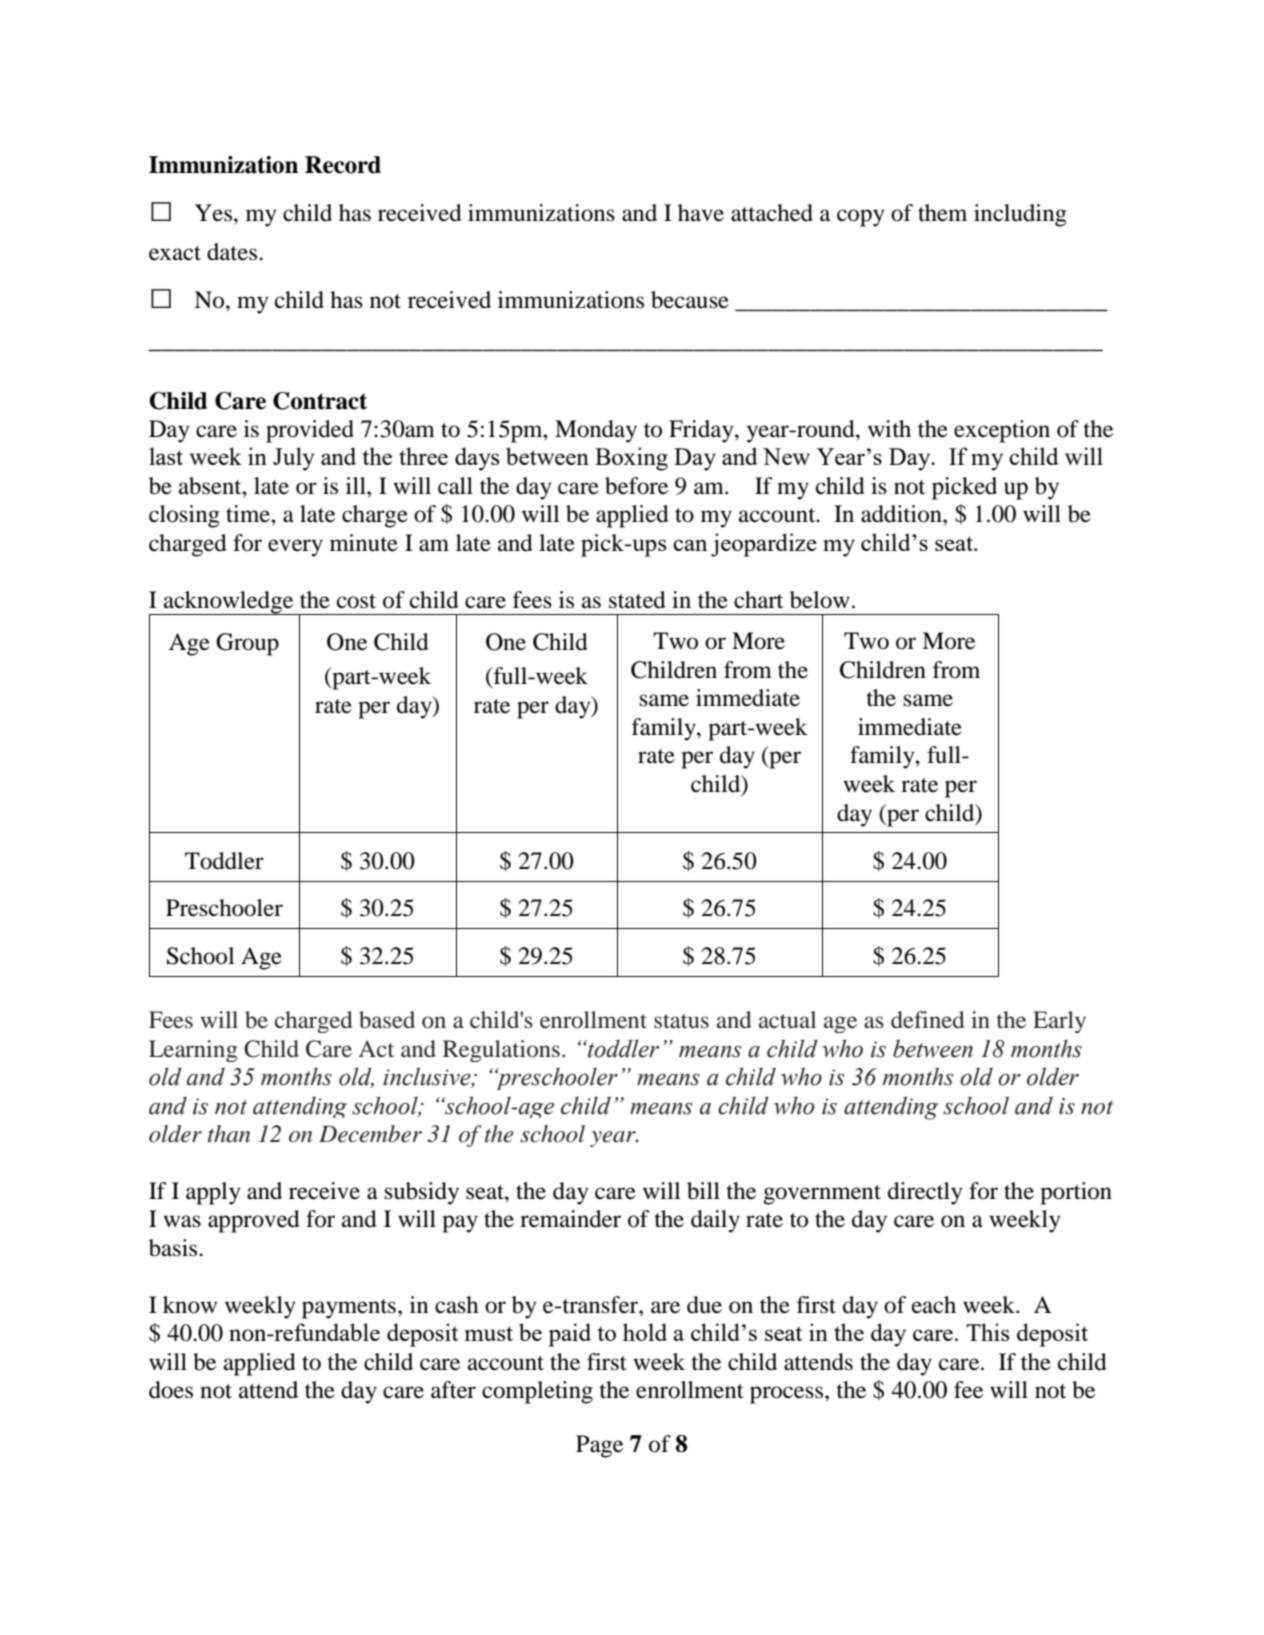  What do you see at coordinates (636, 486) in the image?
I see `before` at bounding box center [636, 486].
